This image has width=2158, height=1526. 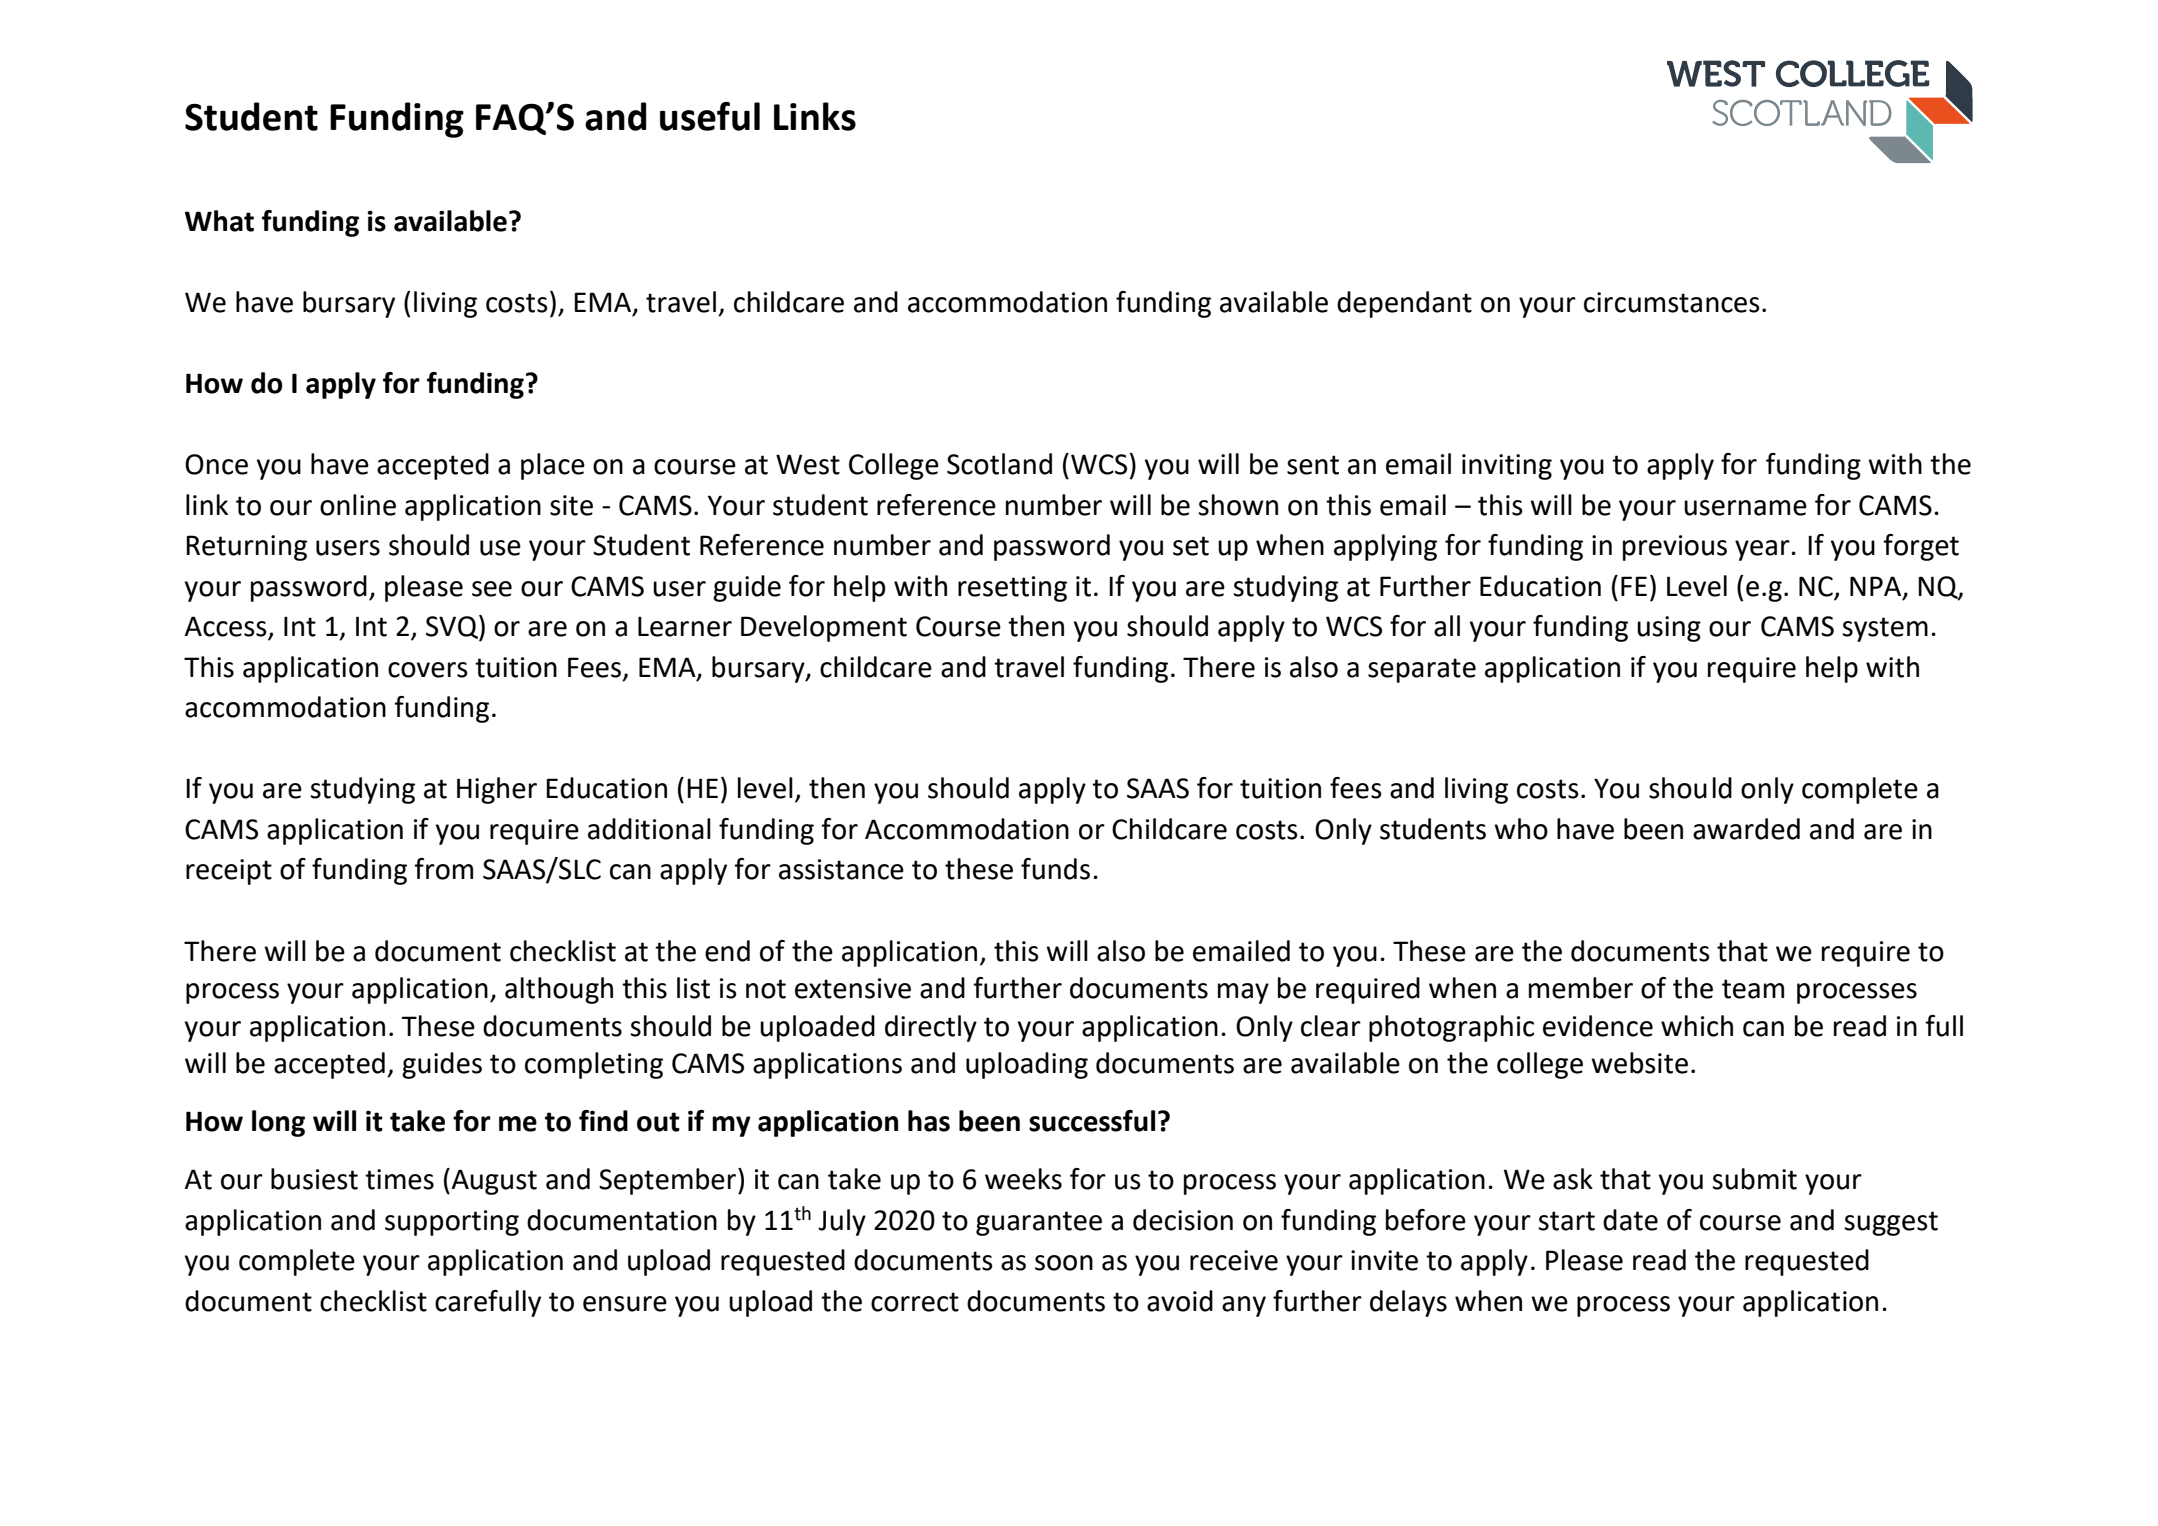 I want to click on directly, so click(x=931, y=1028).
